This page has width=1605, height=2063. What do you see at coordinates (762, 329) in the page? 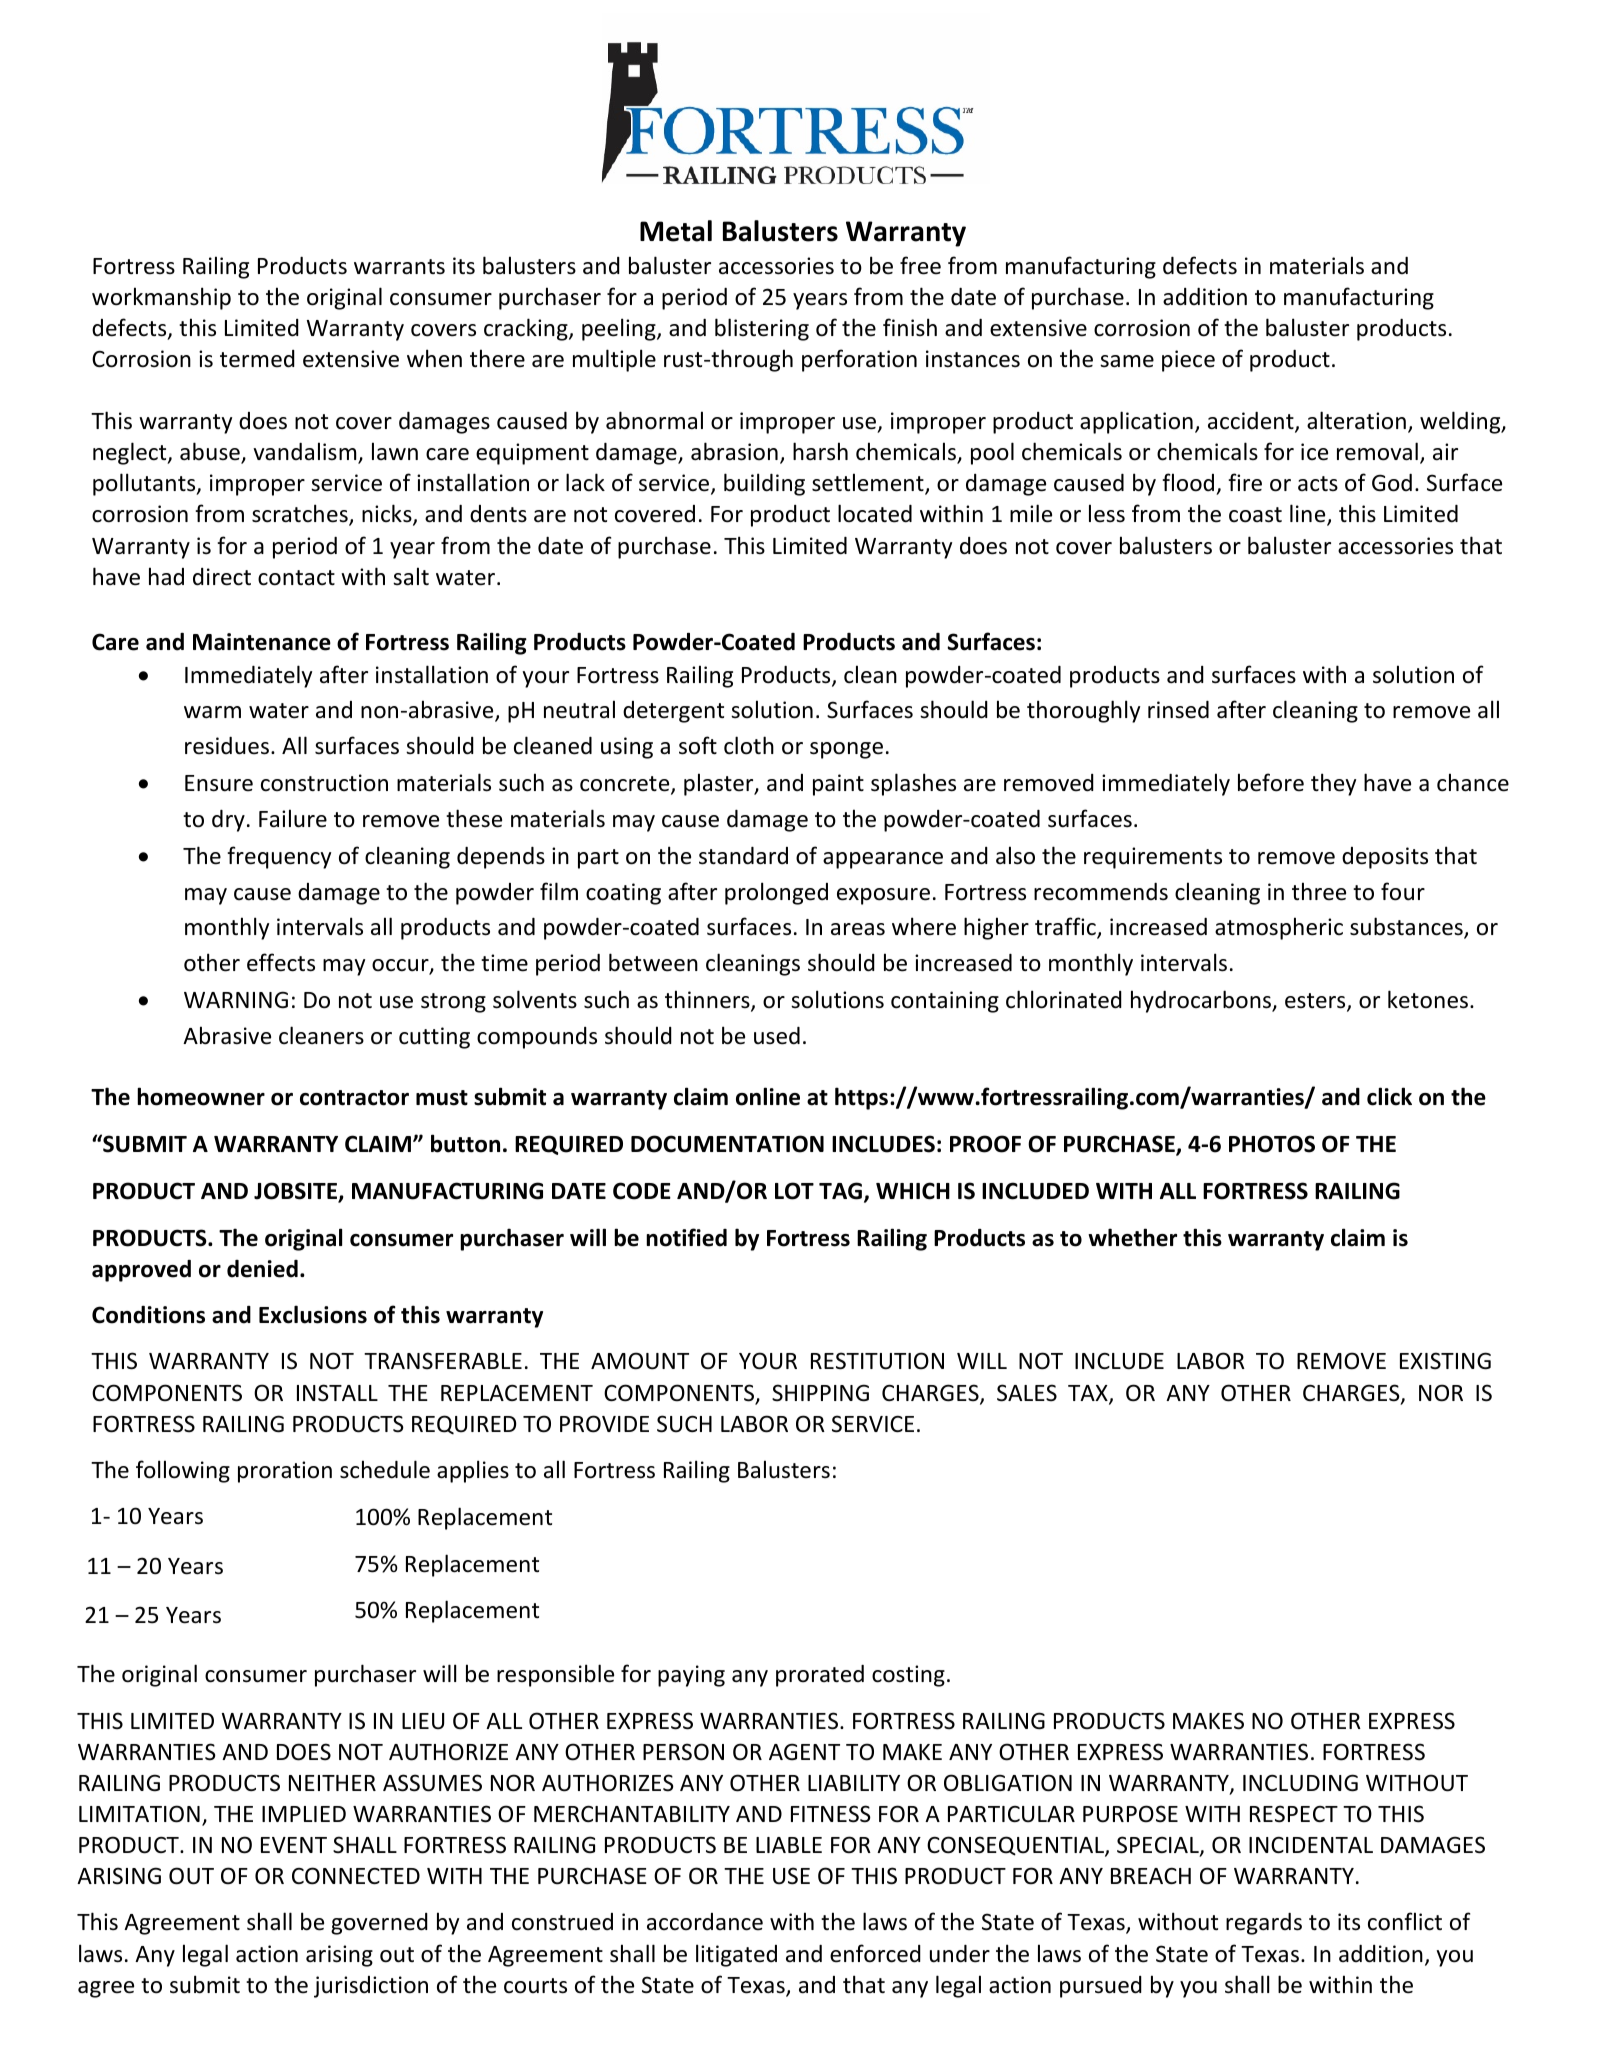
I see `blistering` at bounding box center [762, 329].
